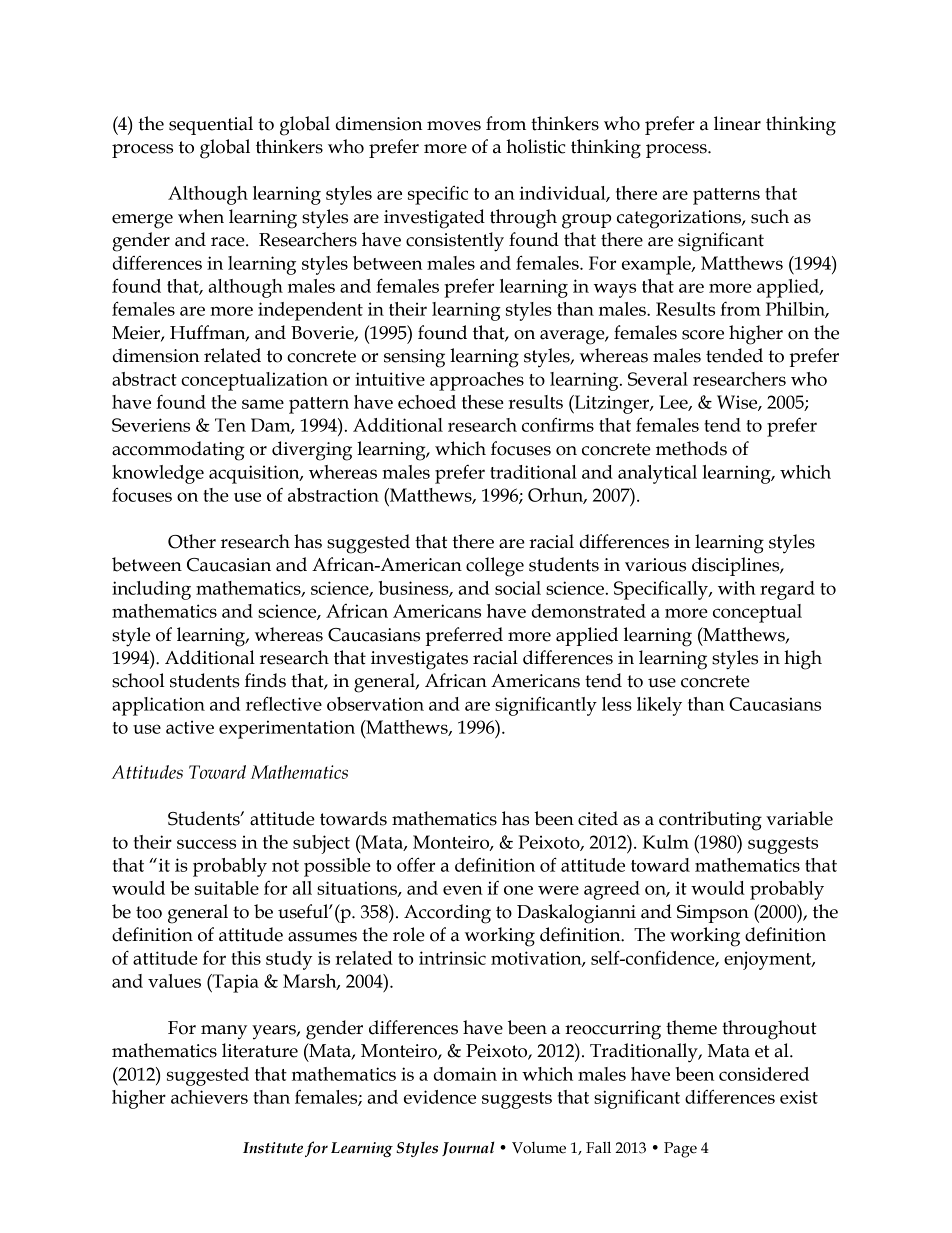 Image resolution: width=952 pixels, height=1233 pixels. I want to click on Journal, so click(468, 1148).
